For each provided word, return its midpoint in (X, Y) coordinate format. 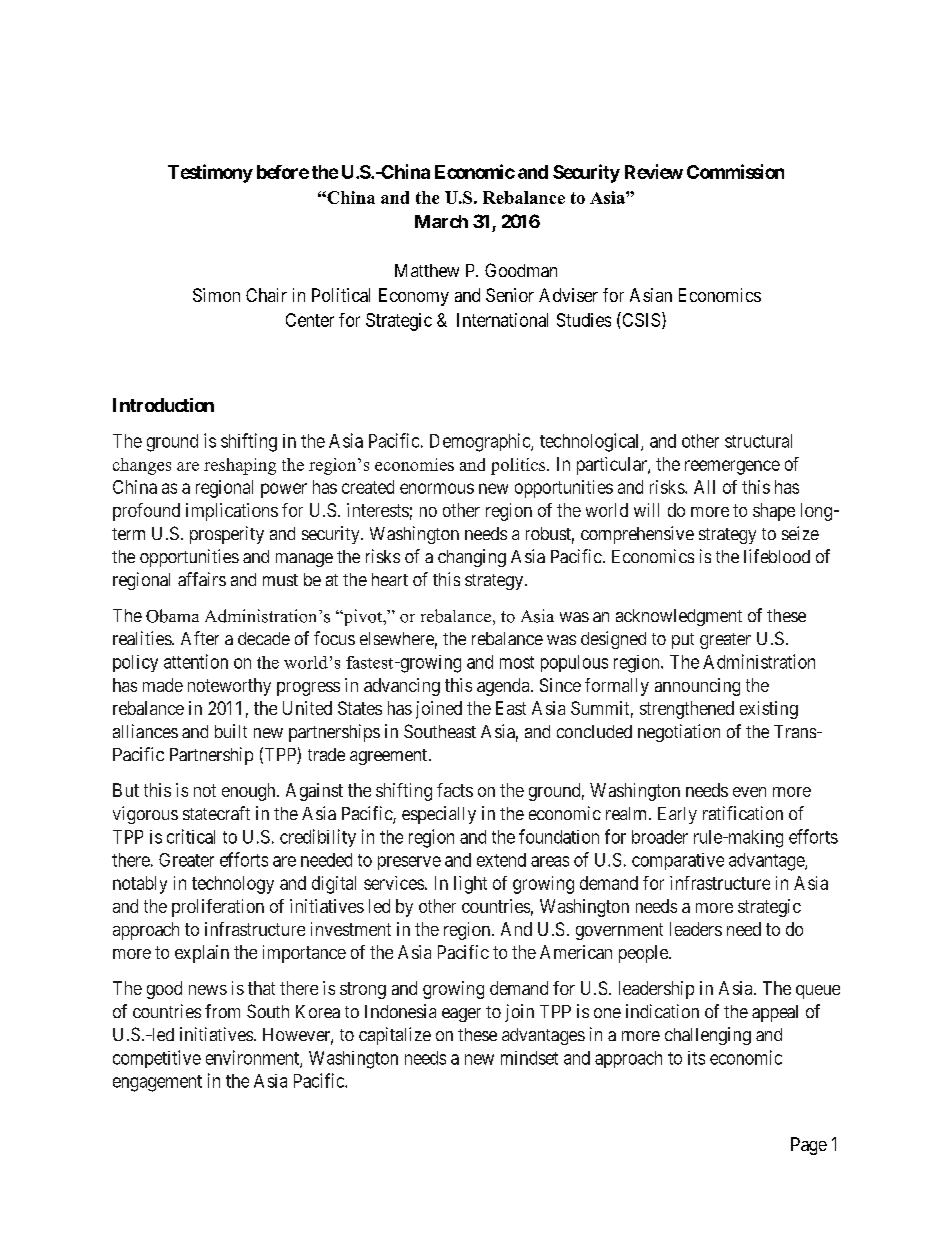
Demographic (481, 442)
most (517, 662)
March (441, 221)
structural (758, 441)
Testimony (210, 173)
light (470, 885)
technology (233, 885)
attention (196, 661)
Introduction (163, 405)
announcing (697, 687)
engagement (157, 1083)
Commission (735, 171)
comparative (678, 861)
